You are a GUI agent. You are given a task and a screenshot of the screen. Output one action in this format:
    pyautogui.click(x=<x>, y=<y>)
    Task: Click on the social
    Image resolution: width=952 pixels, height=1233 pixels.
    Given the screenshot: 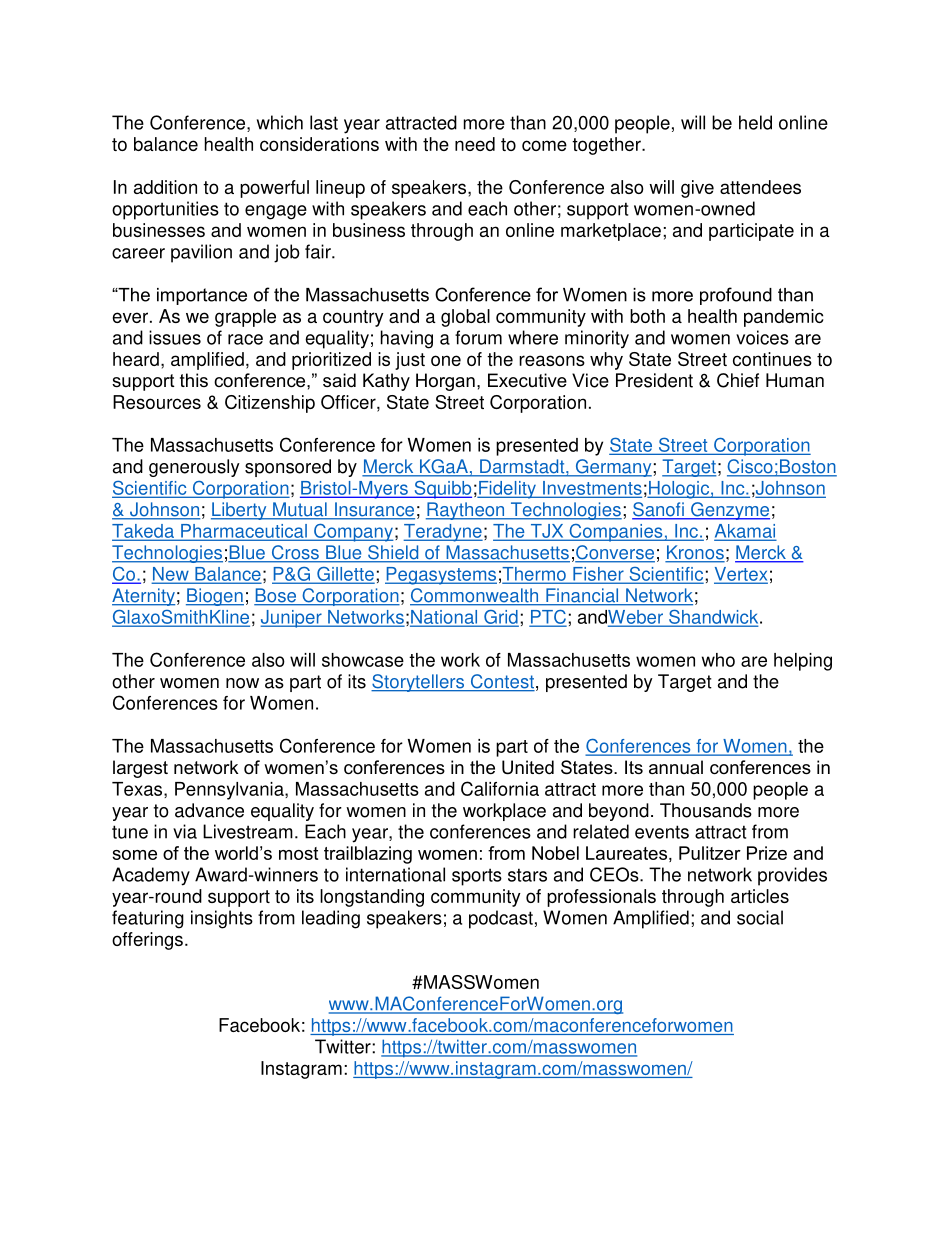 What is the action you would take?
    pyautogui.click(x=760, y=917)
